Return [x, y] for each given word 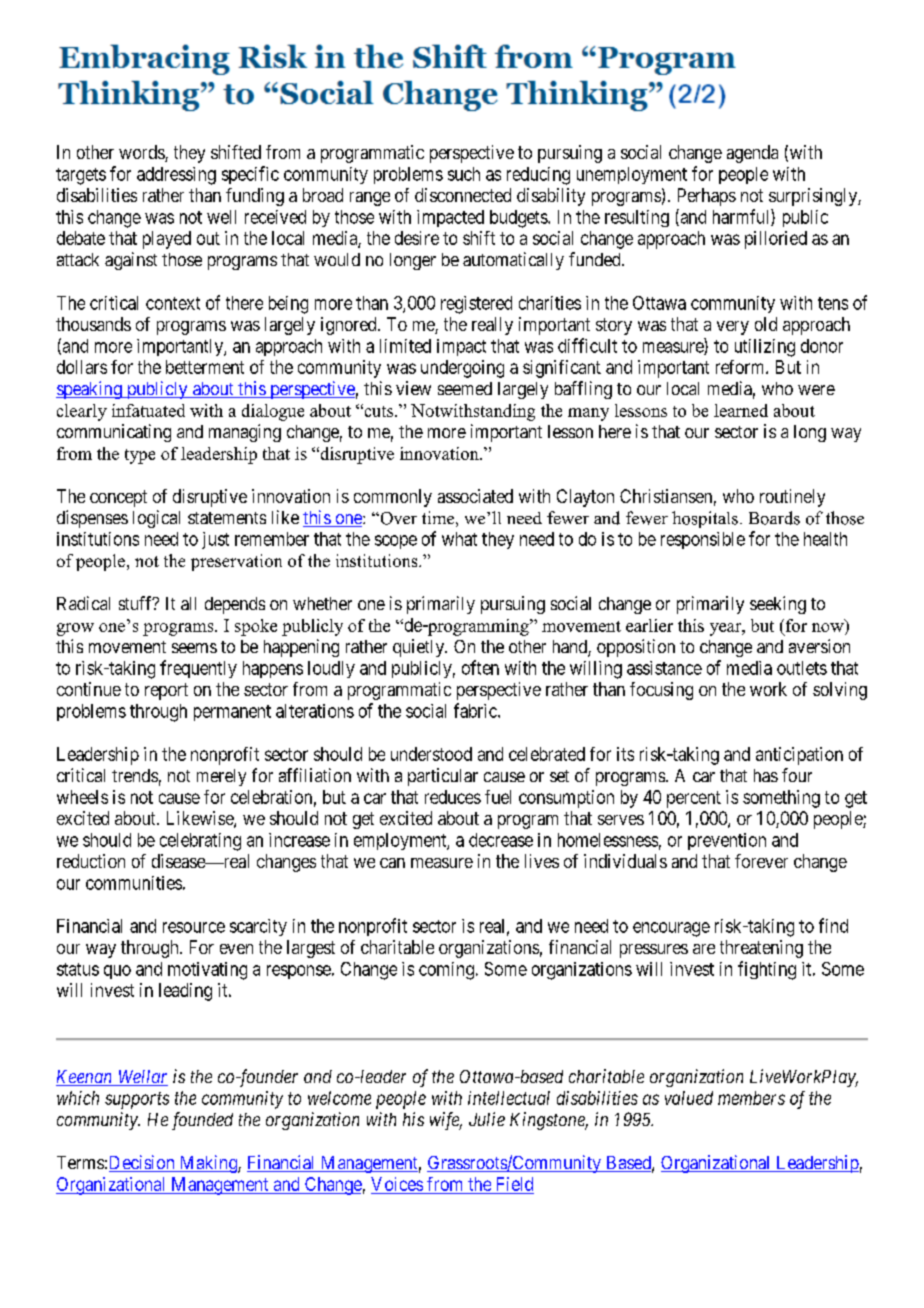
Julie [487, 1119]
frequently [198, 669]
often [480, 667]
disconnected [463, 195]
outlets [802, 668]
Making [208, 1164]
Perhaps [707, 197]
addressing [176, 176]
